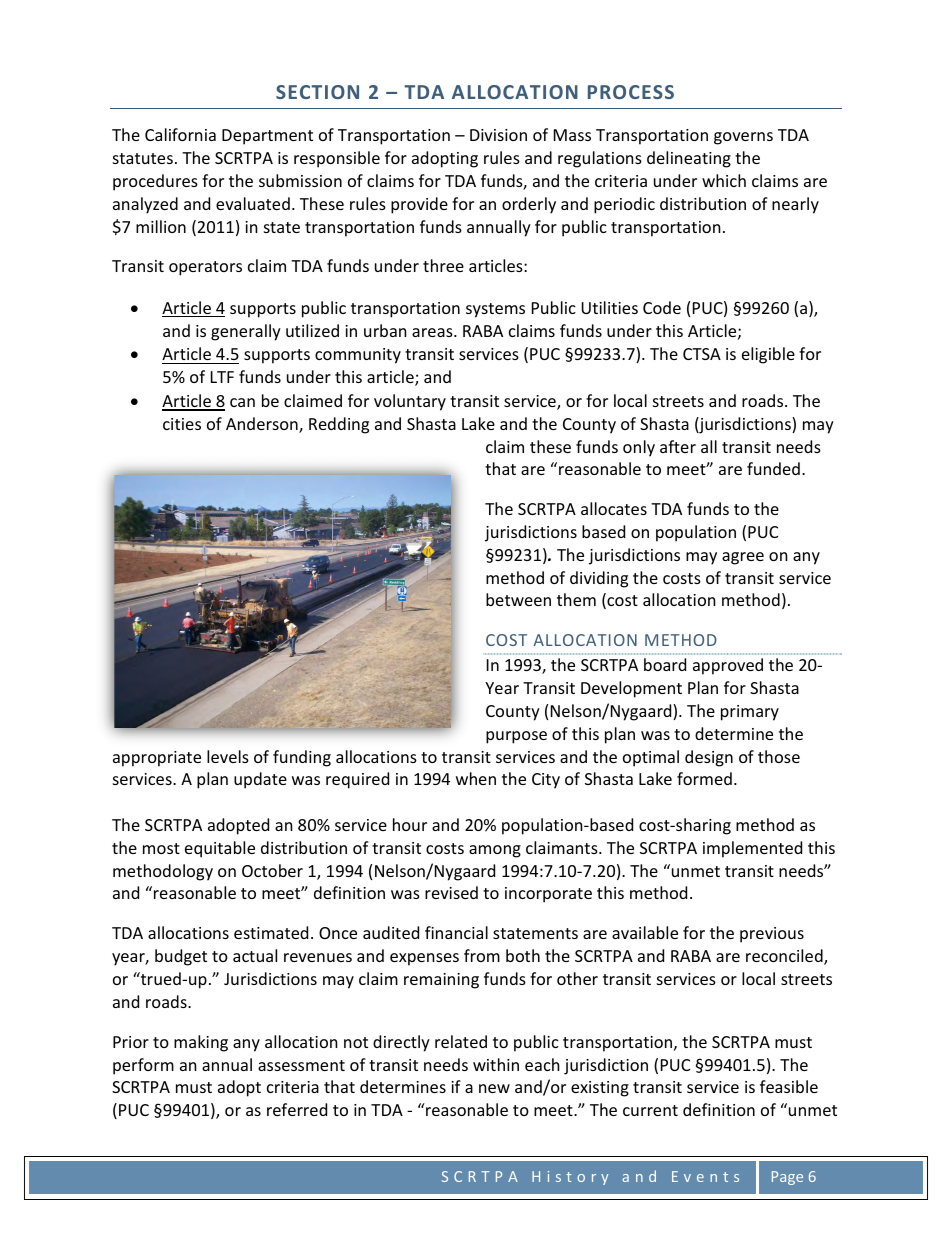  I want to click on Events, so click(705, 1176).
